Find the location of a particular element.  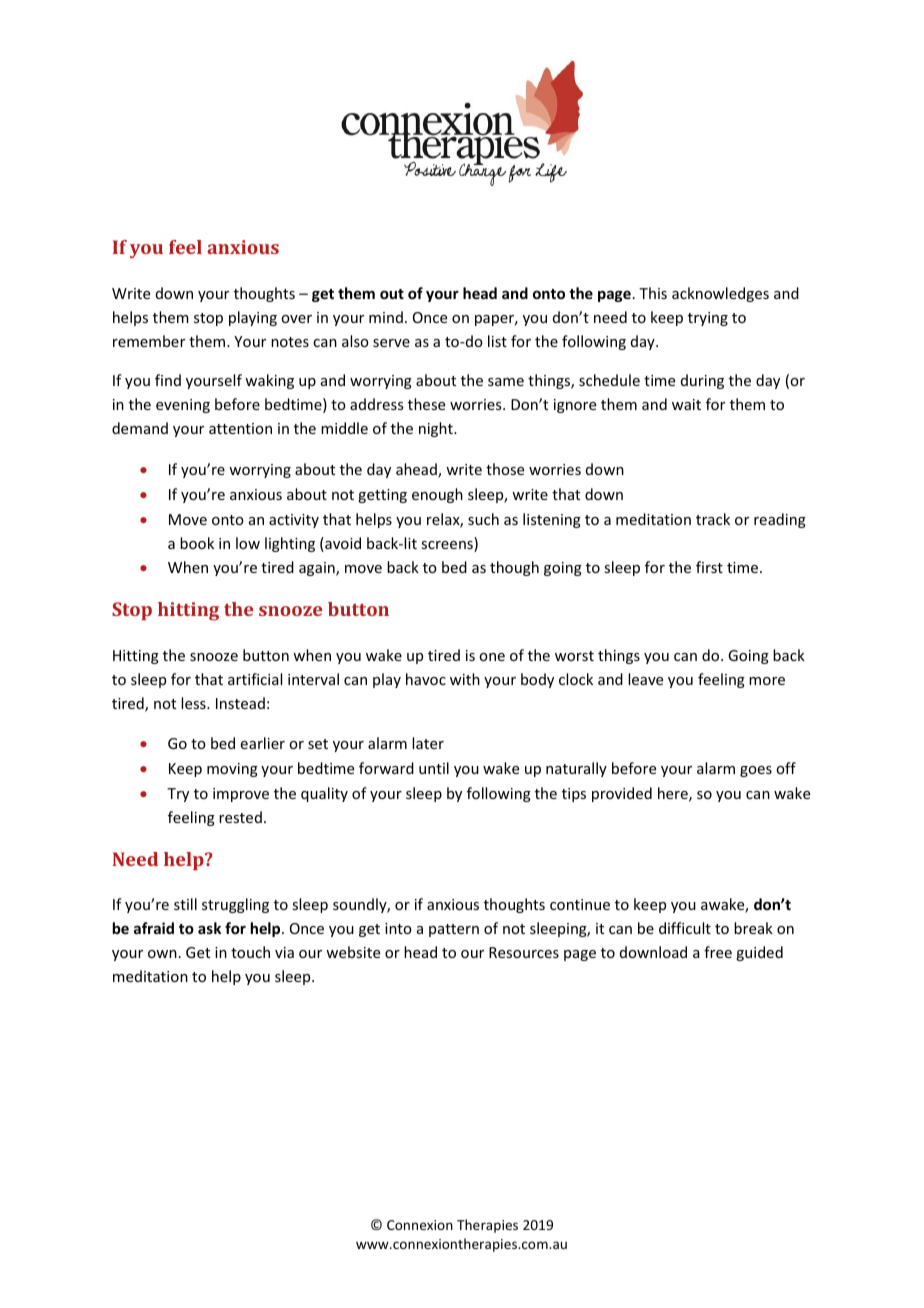

over is located at coordinates (296, 319).
